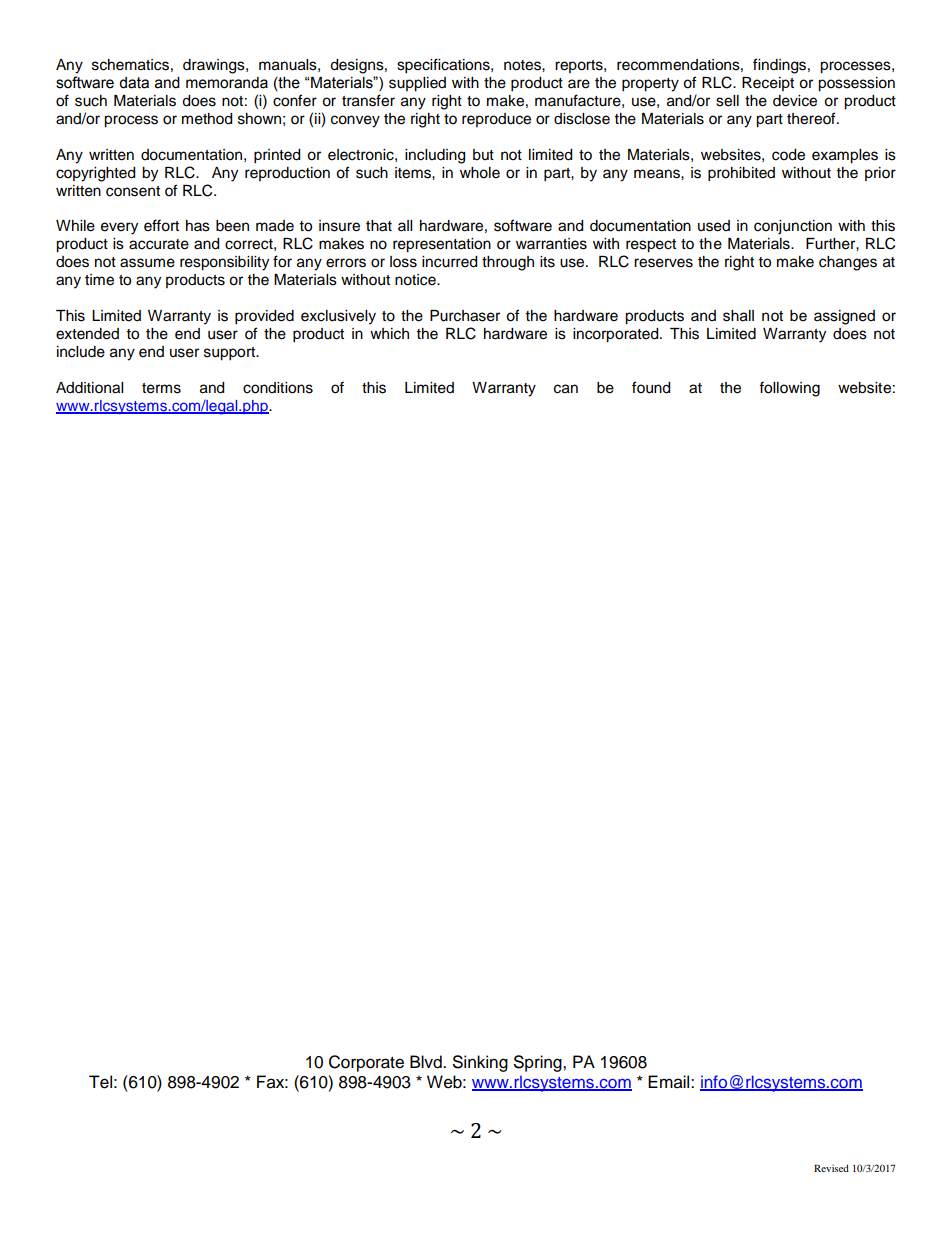 This screenshot has width=952, height=1233. I want to click on reproduce, so click(496, 120).
